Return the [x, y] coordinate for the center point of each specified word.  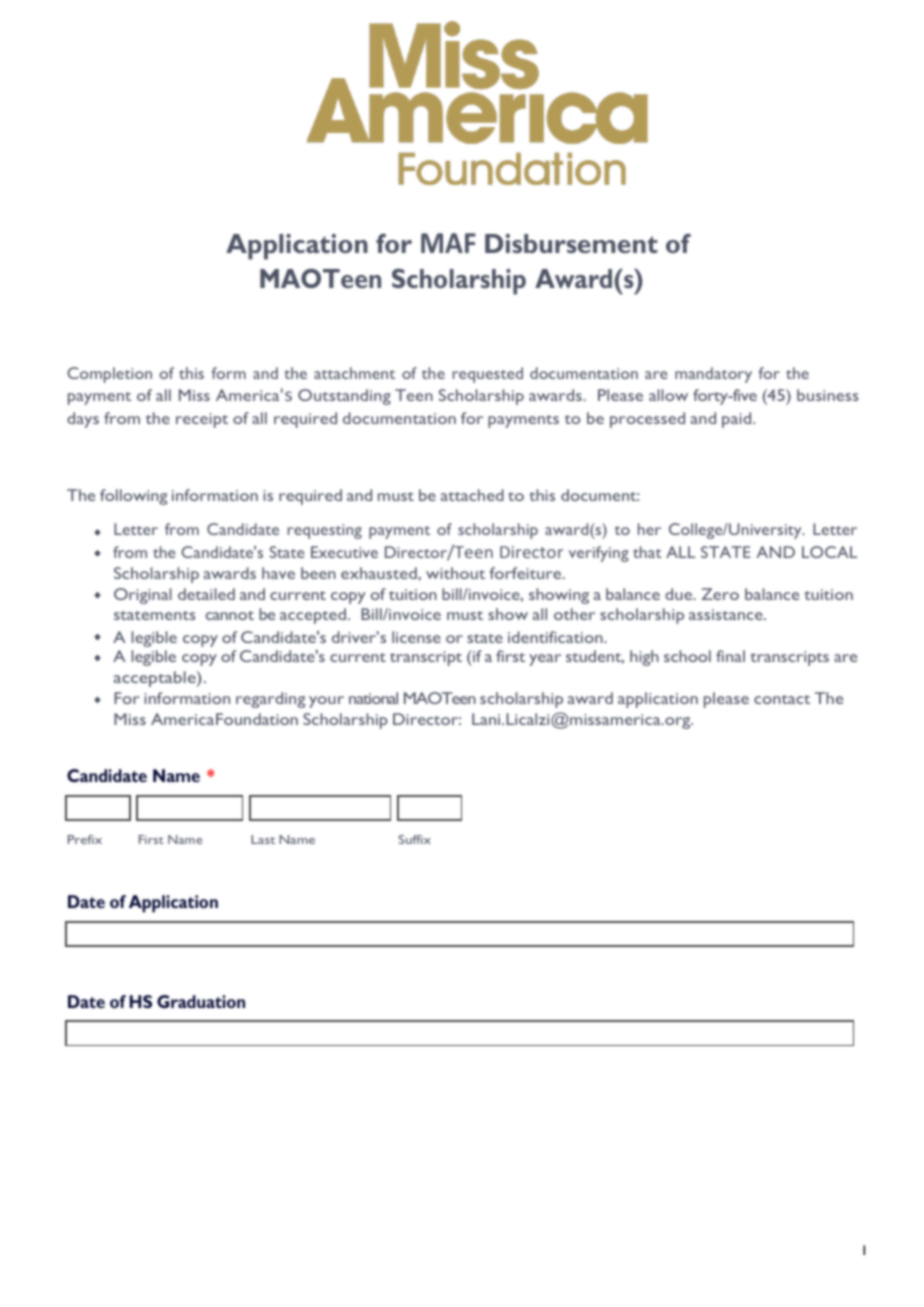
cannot [230, 615]
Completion [109, 375]
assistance [727, 614]
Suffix [414, 839]
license [416, 637]
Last [263, 839]
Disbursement [571, 243]
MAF [448, 243]
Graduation [201, 1001]
